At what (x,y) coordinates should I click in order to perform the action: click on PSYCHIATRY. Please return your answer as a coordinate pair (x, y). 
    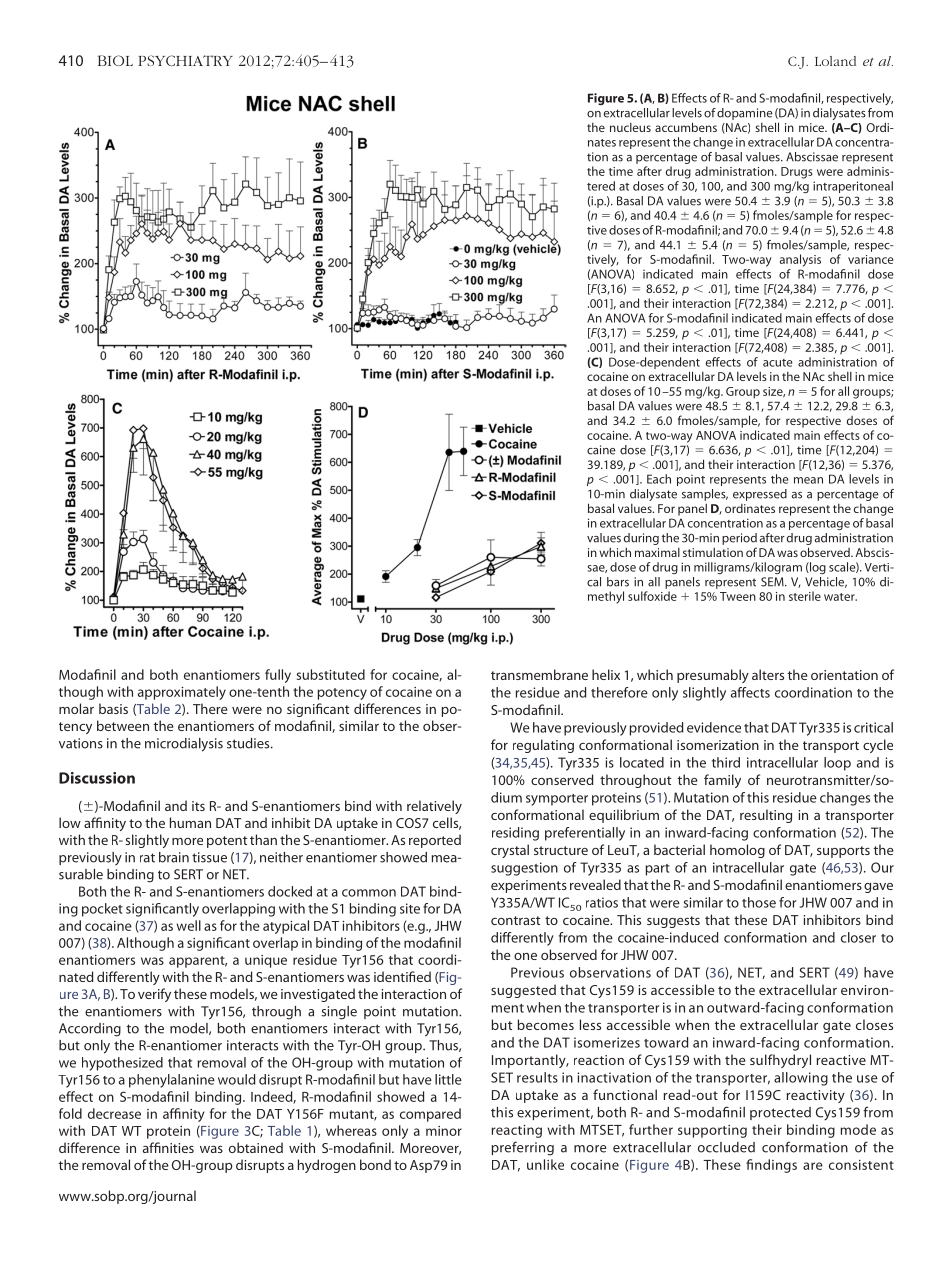
    Looking at the image, I should click on (185, 60).
